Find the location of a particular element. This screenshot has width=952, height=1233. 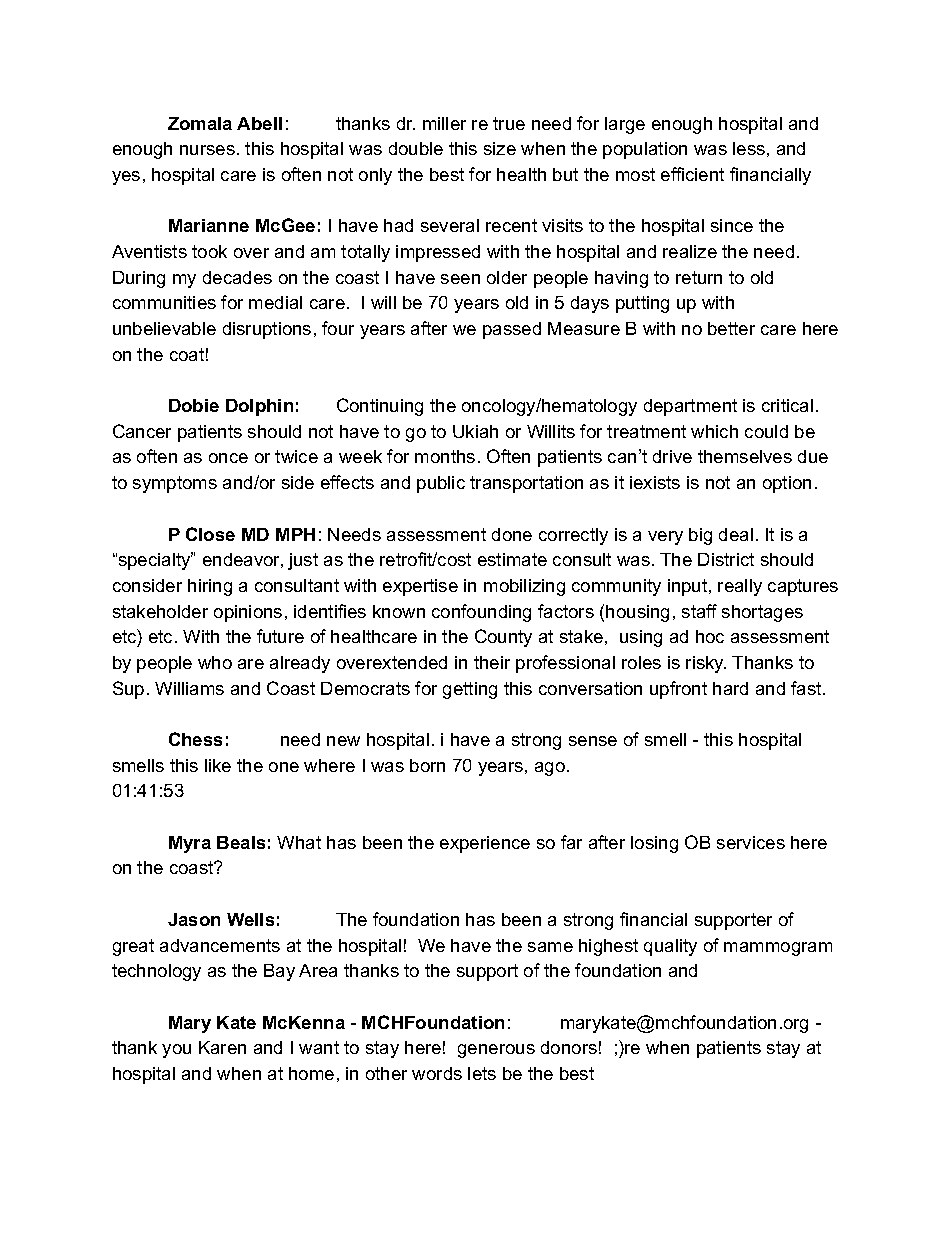

experience is located at coordinates (485, 844).
